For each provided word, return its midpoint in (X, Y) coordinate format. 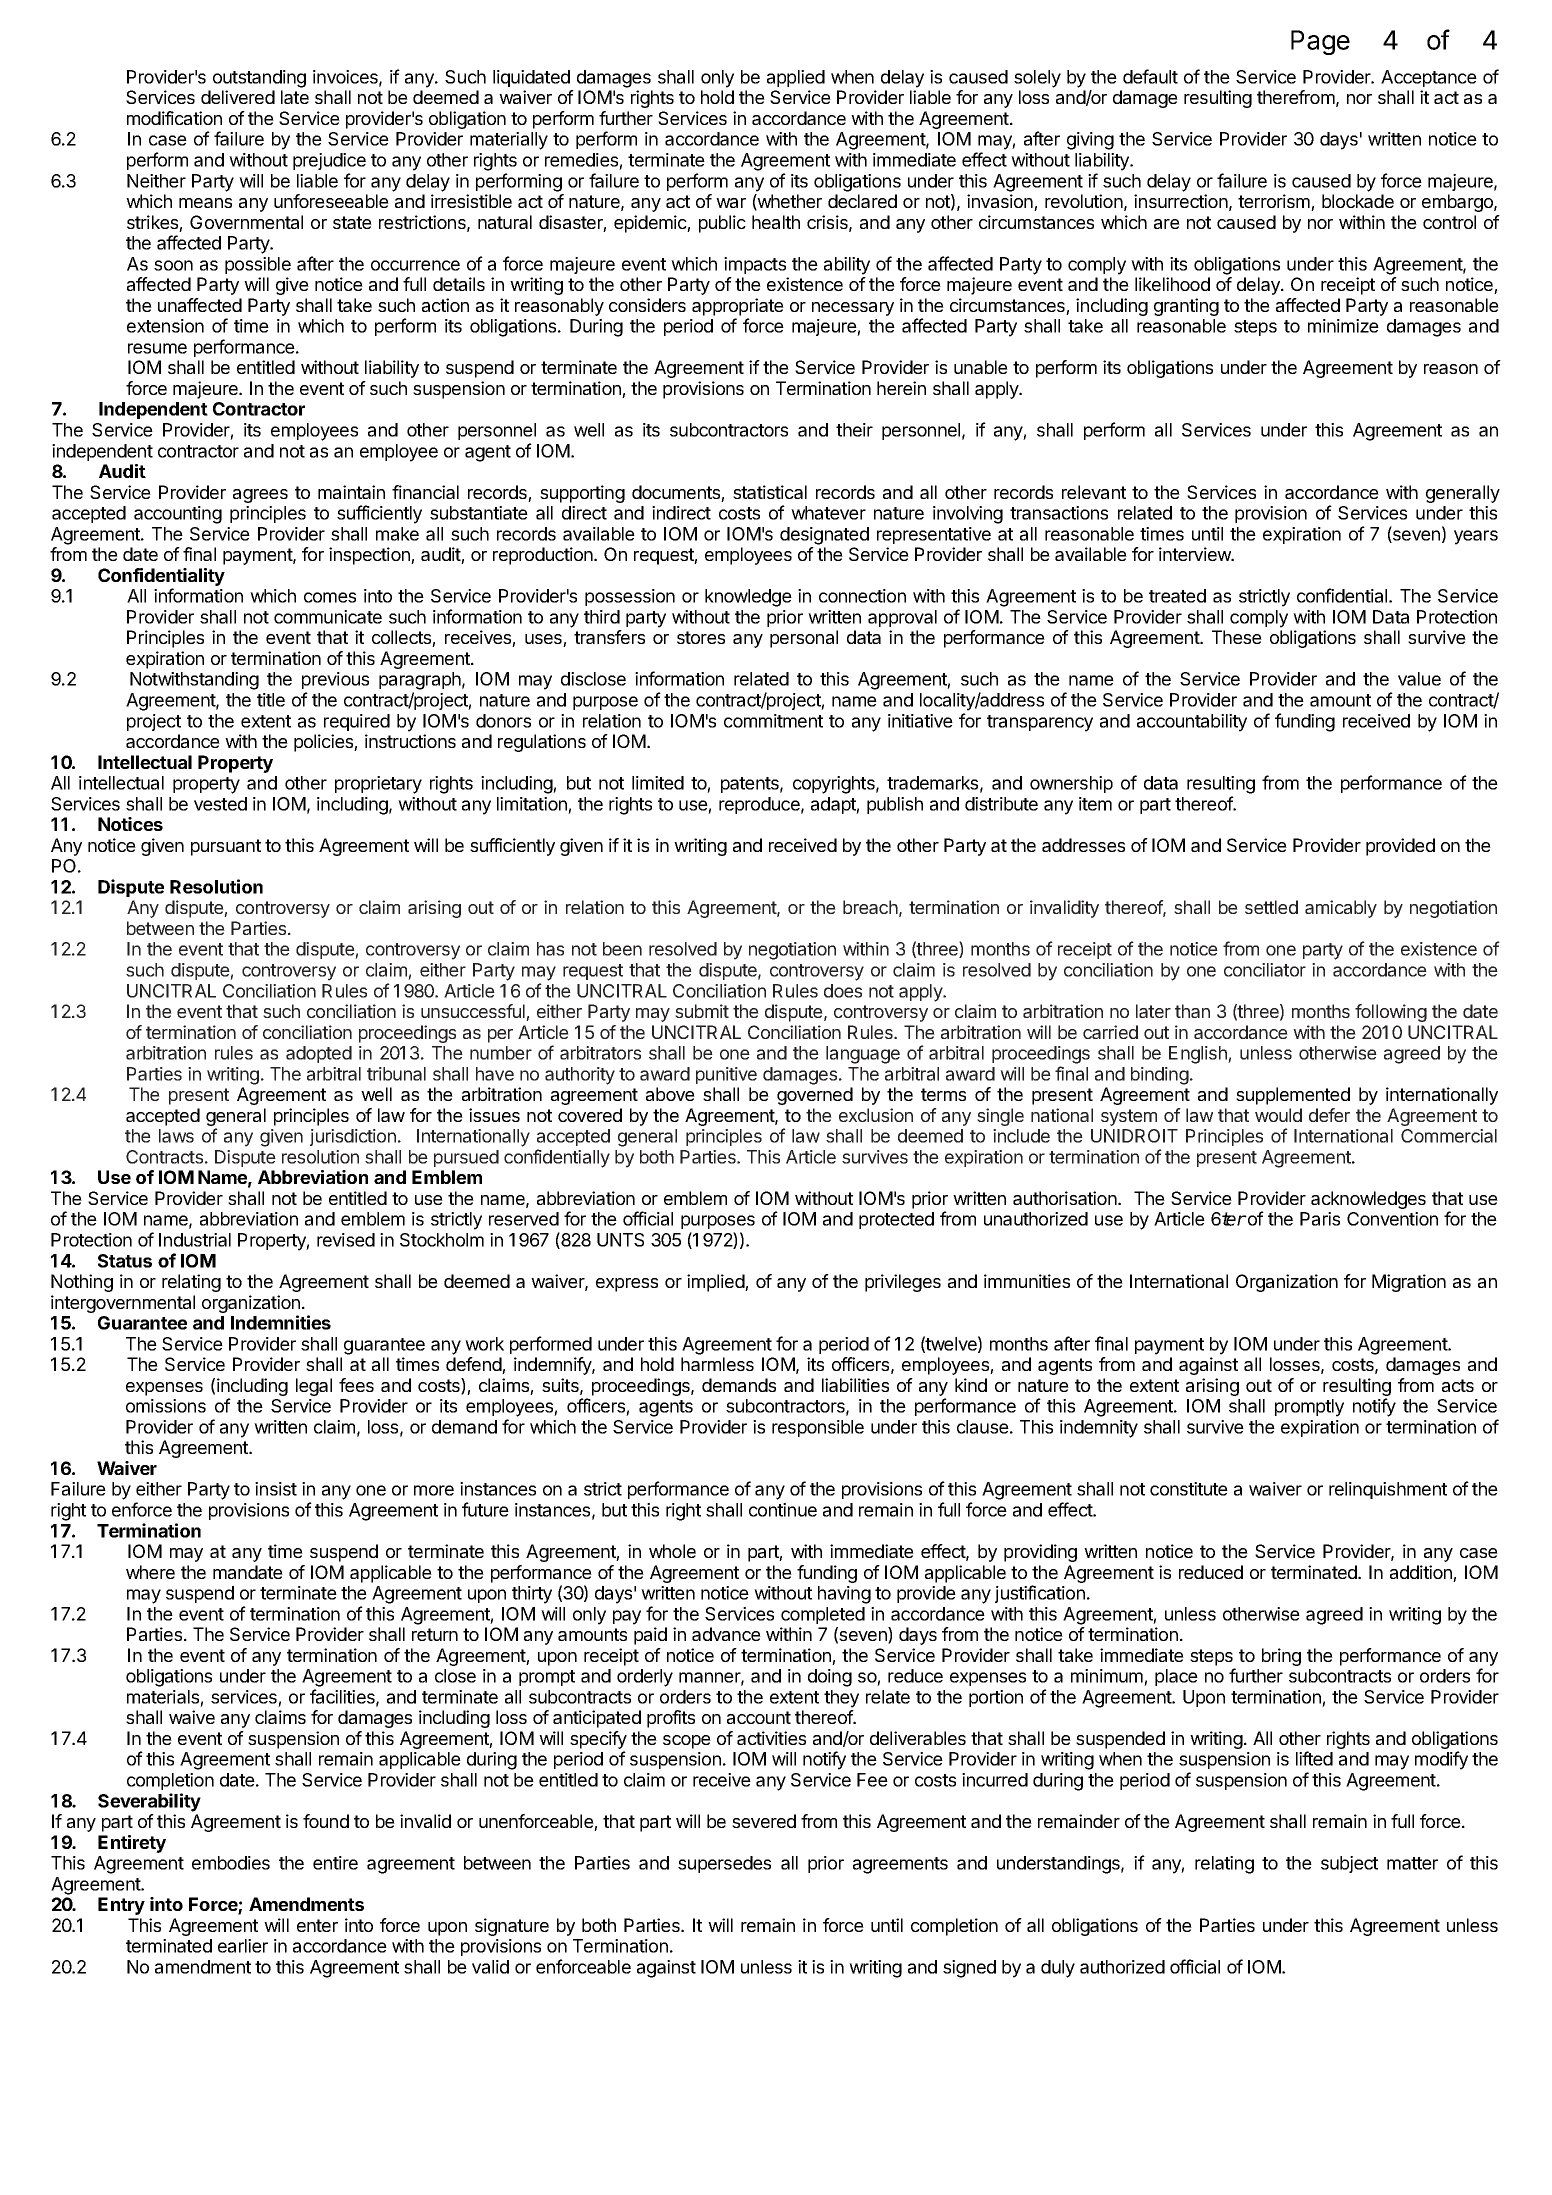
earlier (243, 1946)
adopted (319, 1054)
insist (276, 1489)
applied (796, 78)
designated (824, 536)
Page (1320, 42)
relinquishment (1388, 1490)
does (843, 991)
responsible (818, 1428)
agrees (260, 496)
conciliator (1265, 970)
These (1237, 637)
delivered (238, 97)
